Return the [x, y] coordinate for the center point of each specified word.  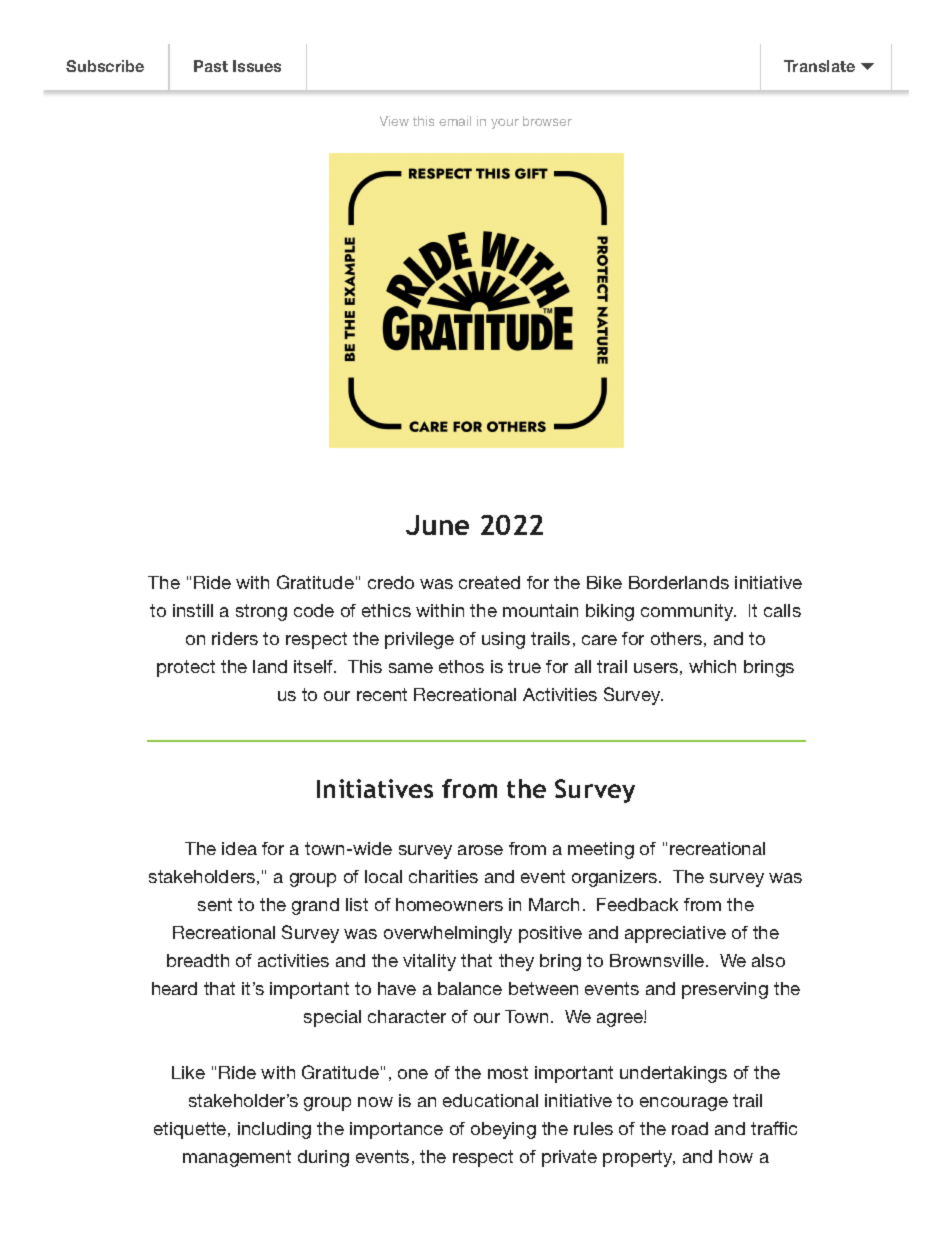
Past [211, 66]
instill [193, 610]
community [688, 612]
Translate [819, 66]
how [736, 1156]
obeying [503, 1130]
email [455, 121]
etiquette [191, 1130]
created [489, 582]
